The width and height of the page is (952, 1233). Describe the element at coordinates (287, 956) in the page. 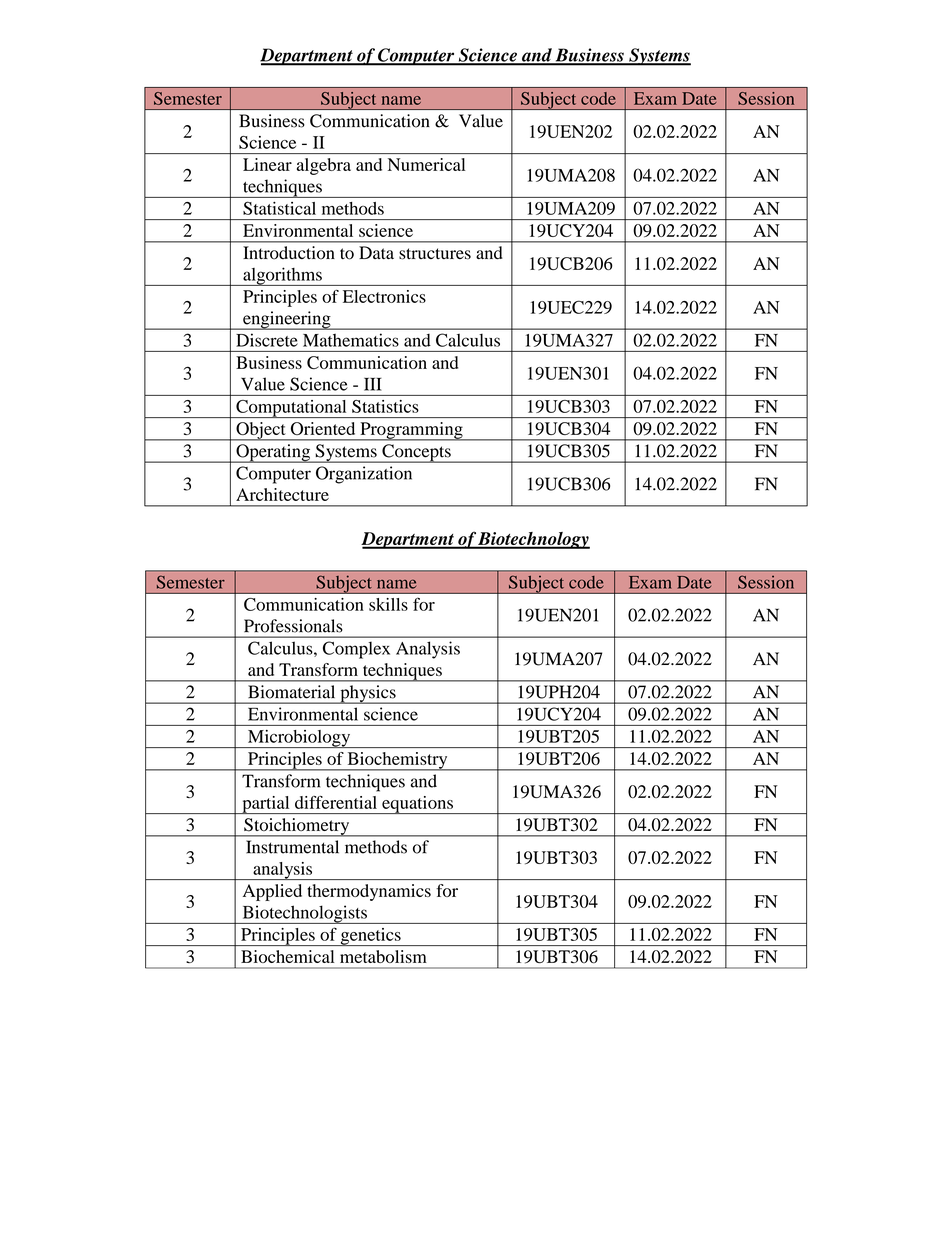

I see `Biochemical` at that location.
